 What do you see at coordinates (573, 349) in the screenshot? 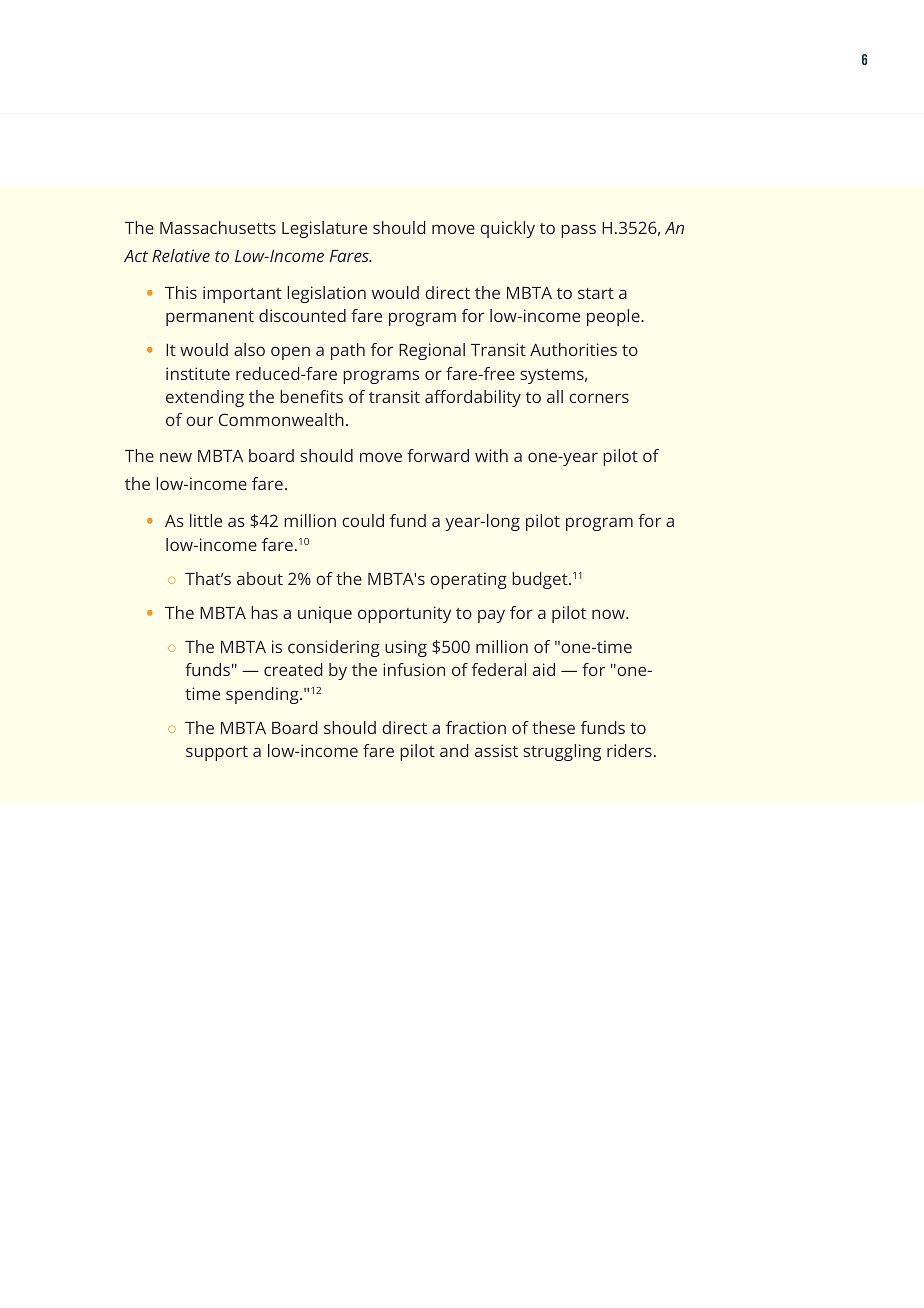
I see `Authorities` at bounding box center [573, 349].
